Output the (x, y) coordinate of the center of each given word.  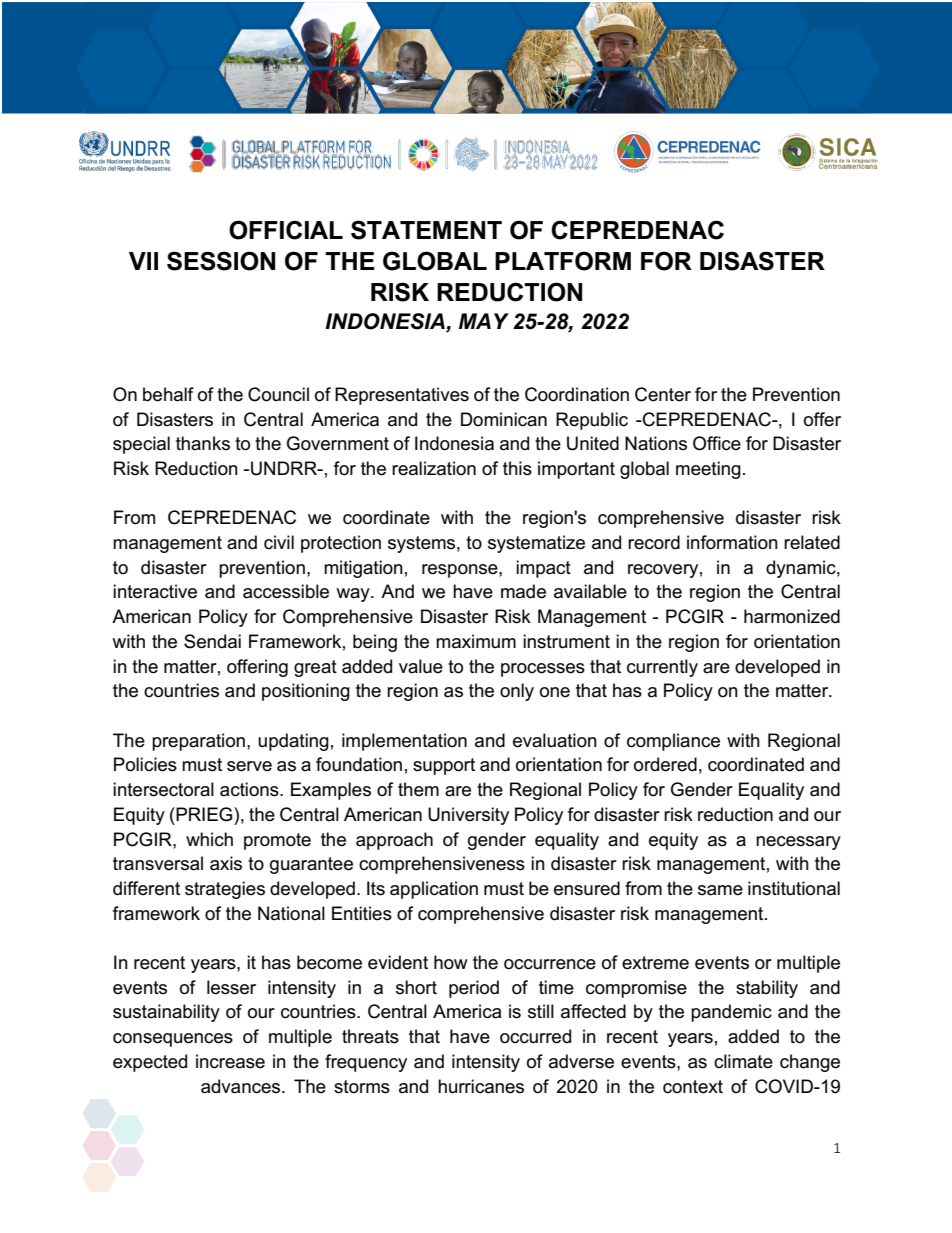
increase (230, 1061)
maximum (476, 641)
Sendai (212, 641)
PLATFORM (563, 261)
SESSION (221, 261)
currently (662, 668)
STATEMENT (426, 230)
